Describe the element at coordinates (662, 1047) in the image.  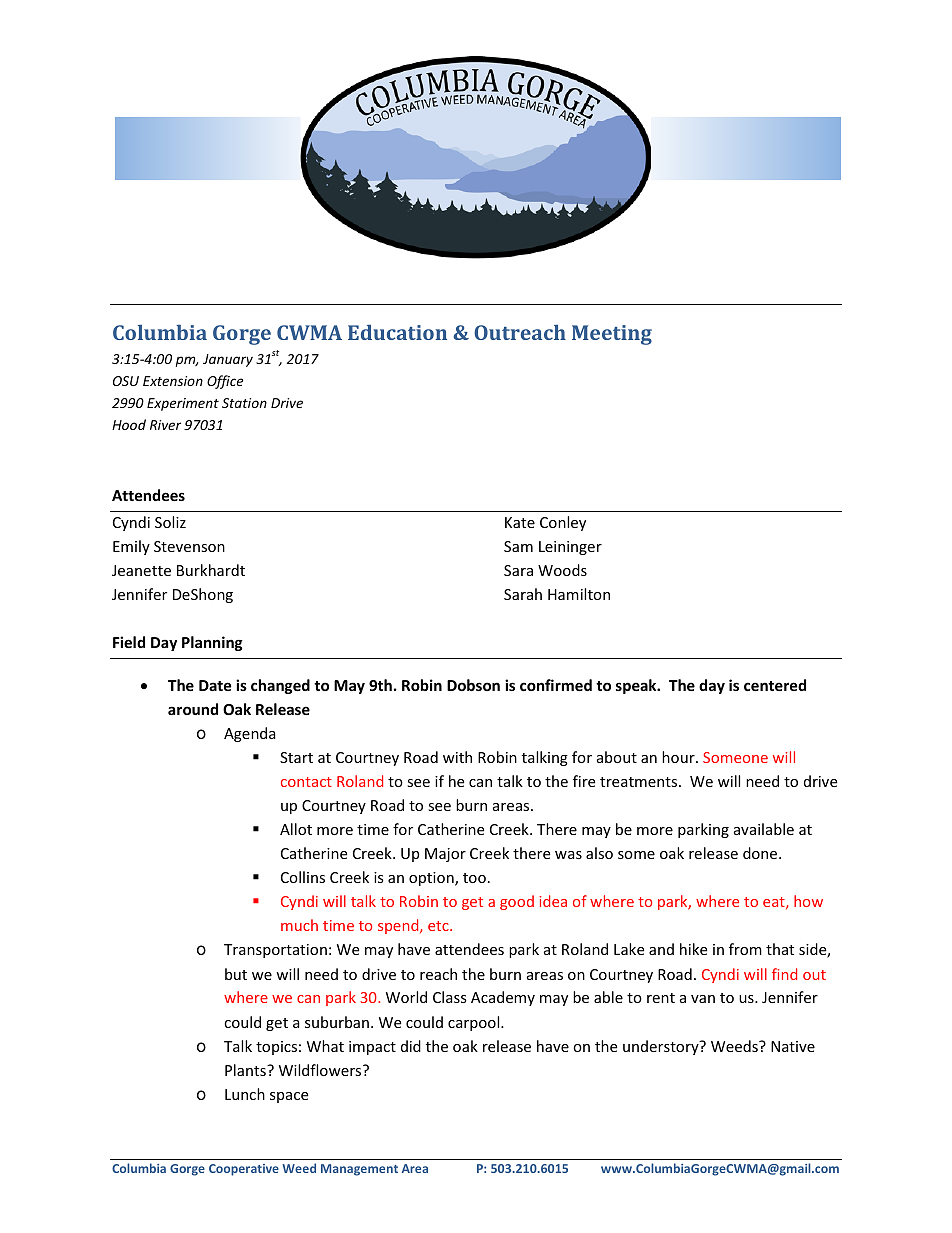
I see `understory` at that location.
